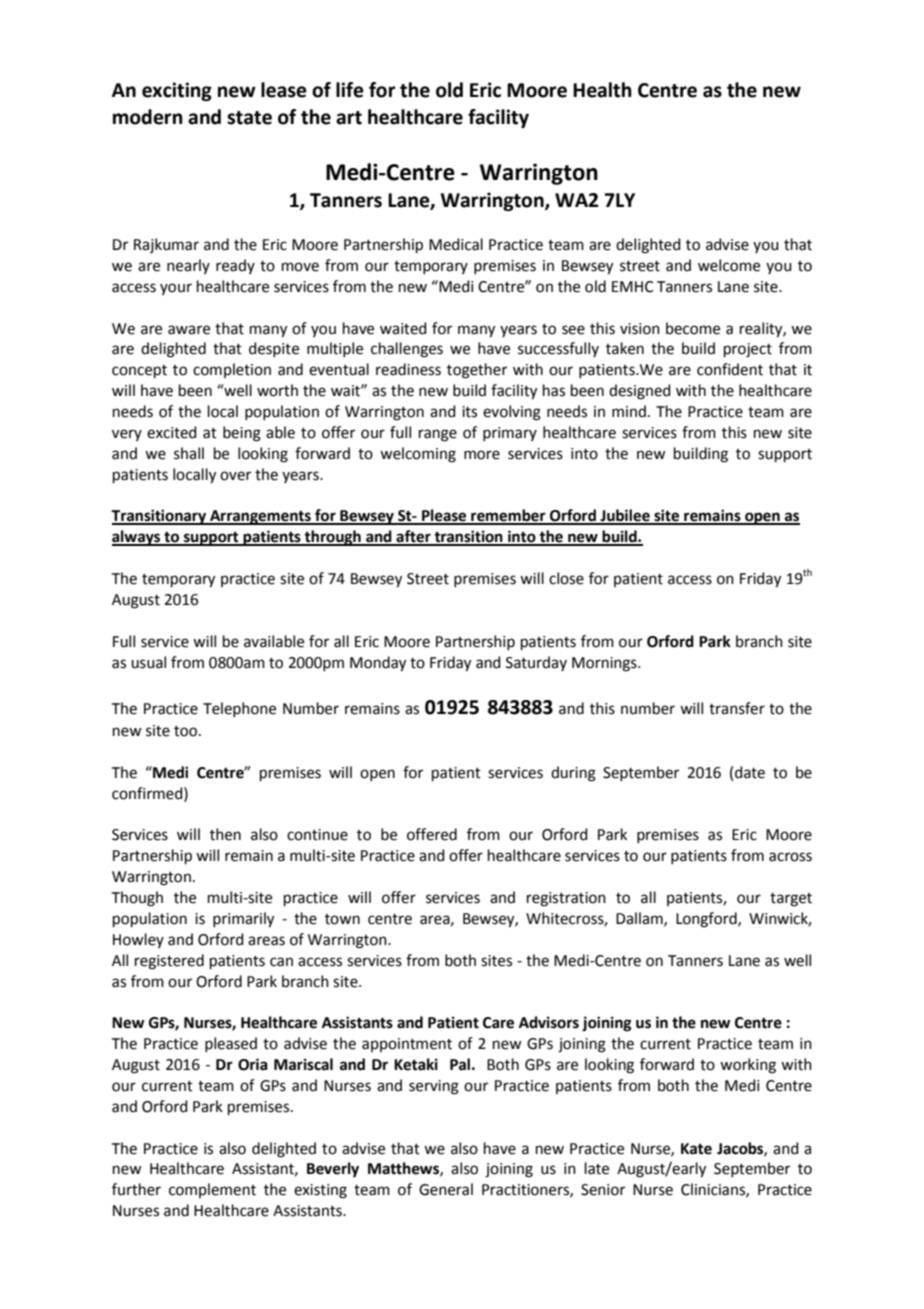 This document has width=924, height=1309. I want to click on General, so click(446, 1189).
